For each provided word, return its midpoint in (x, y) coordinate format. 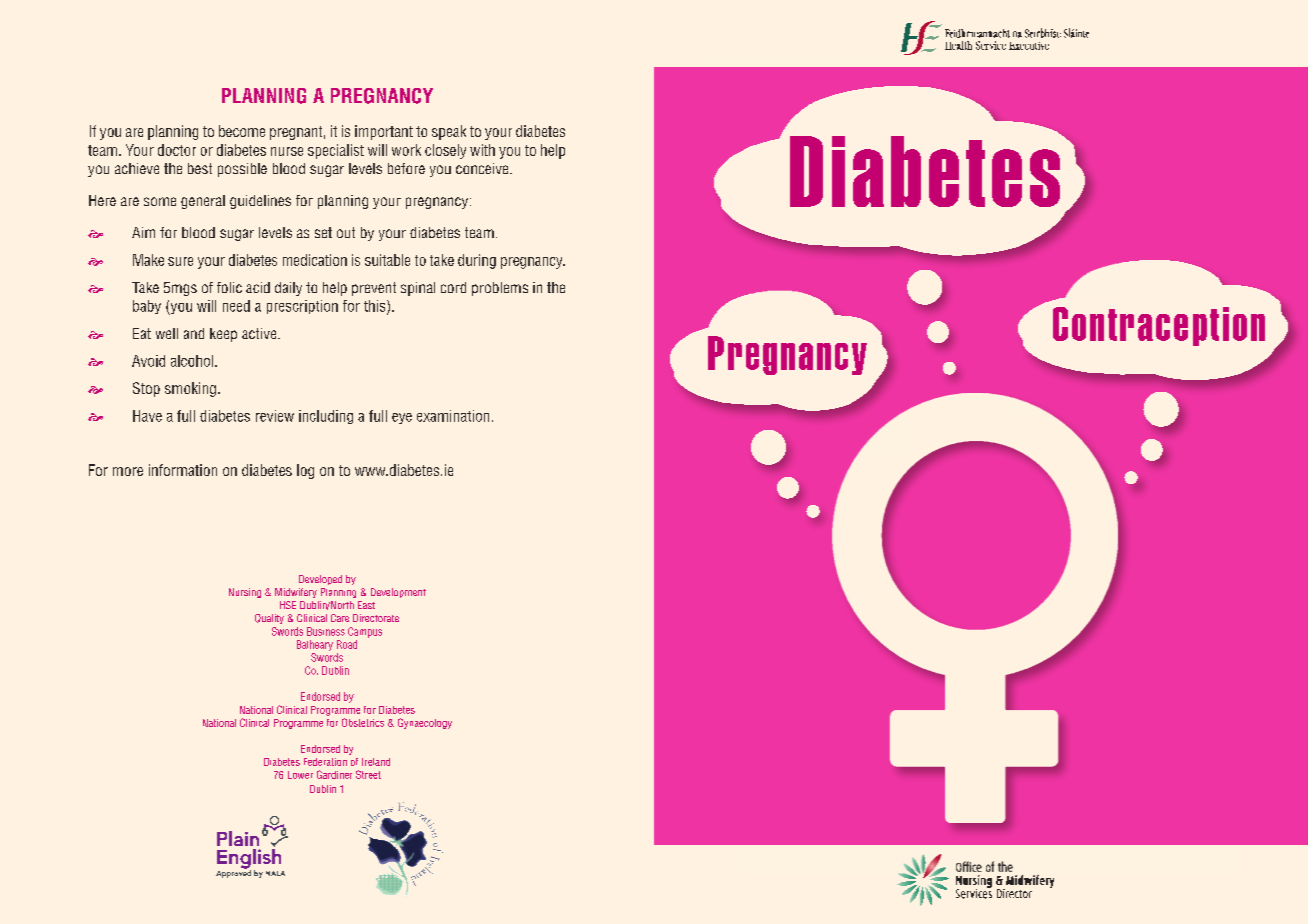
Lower (300, 775)
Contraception (1159, 326)
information (183, 470)
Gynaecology (425, 723)
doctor (177, 150)
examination (453, 416)
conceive (483, 168)
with (482, 150)
